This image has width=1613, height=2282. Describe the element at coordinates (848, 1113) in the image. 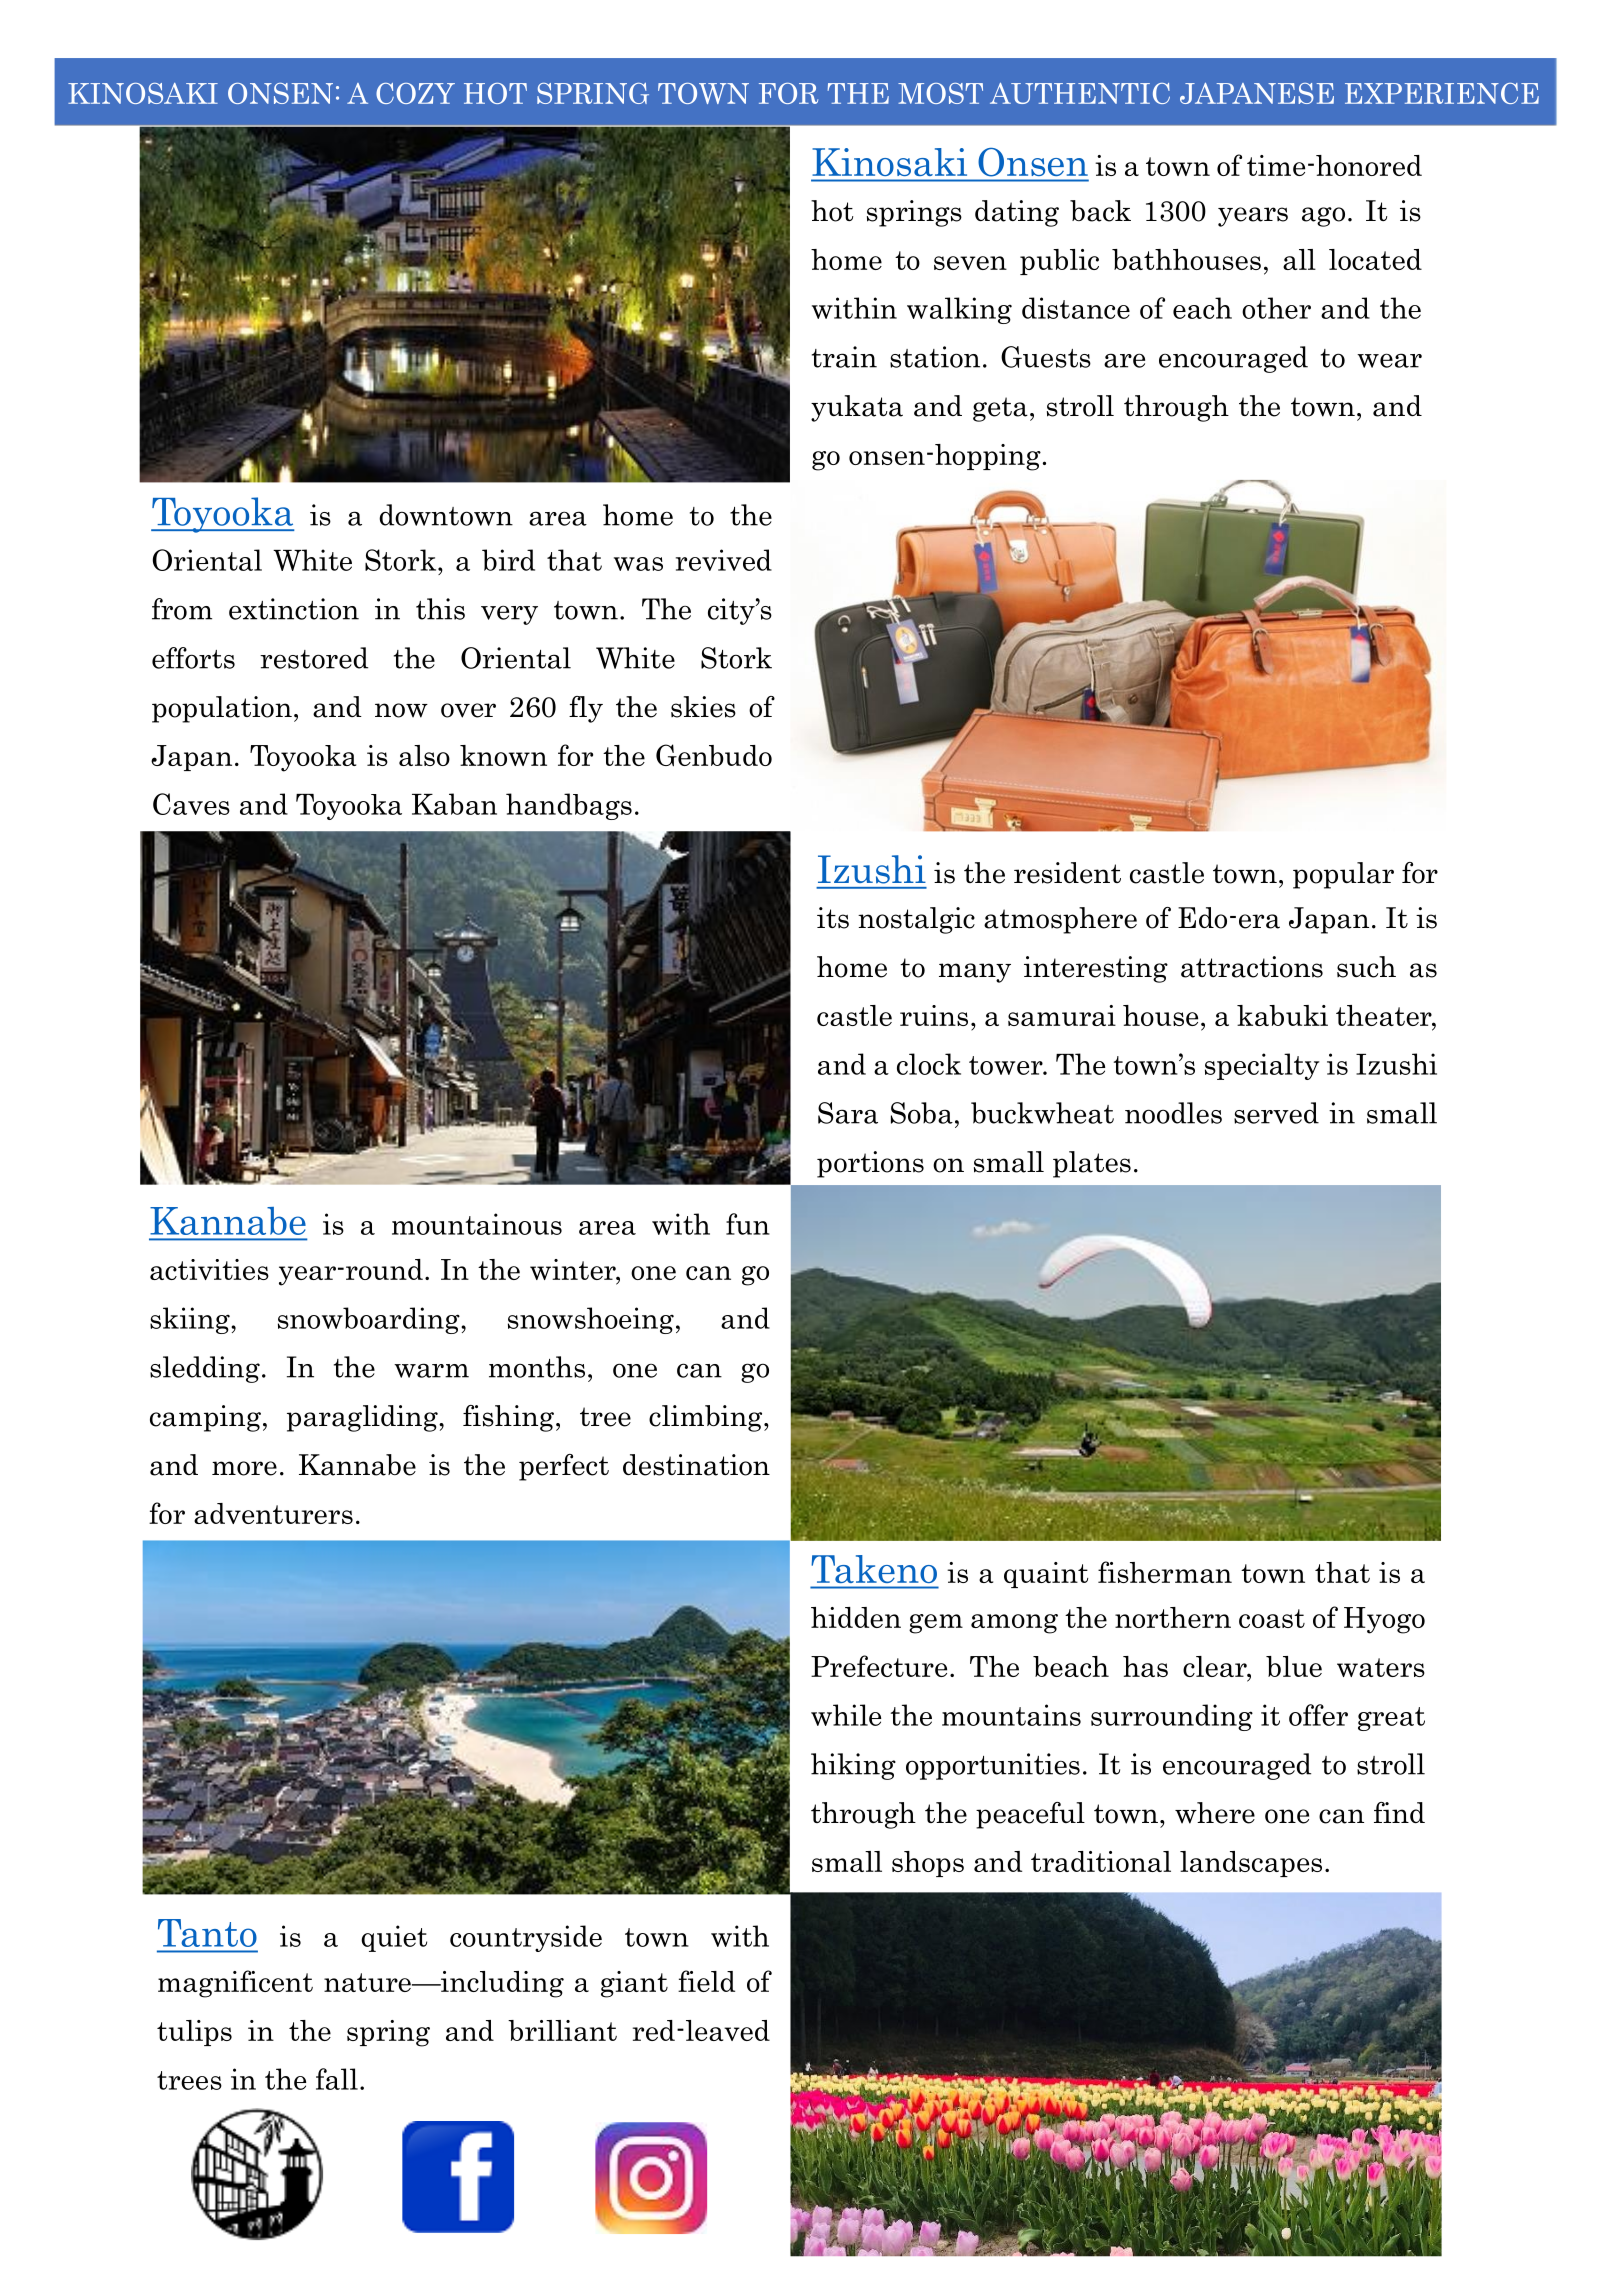

I see `Sara` at that location.
